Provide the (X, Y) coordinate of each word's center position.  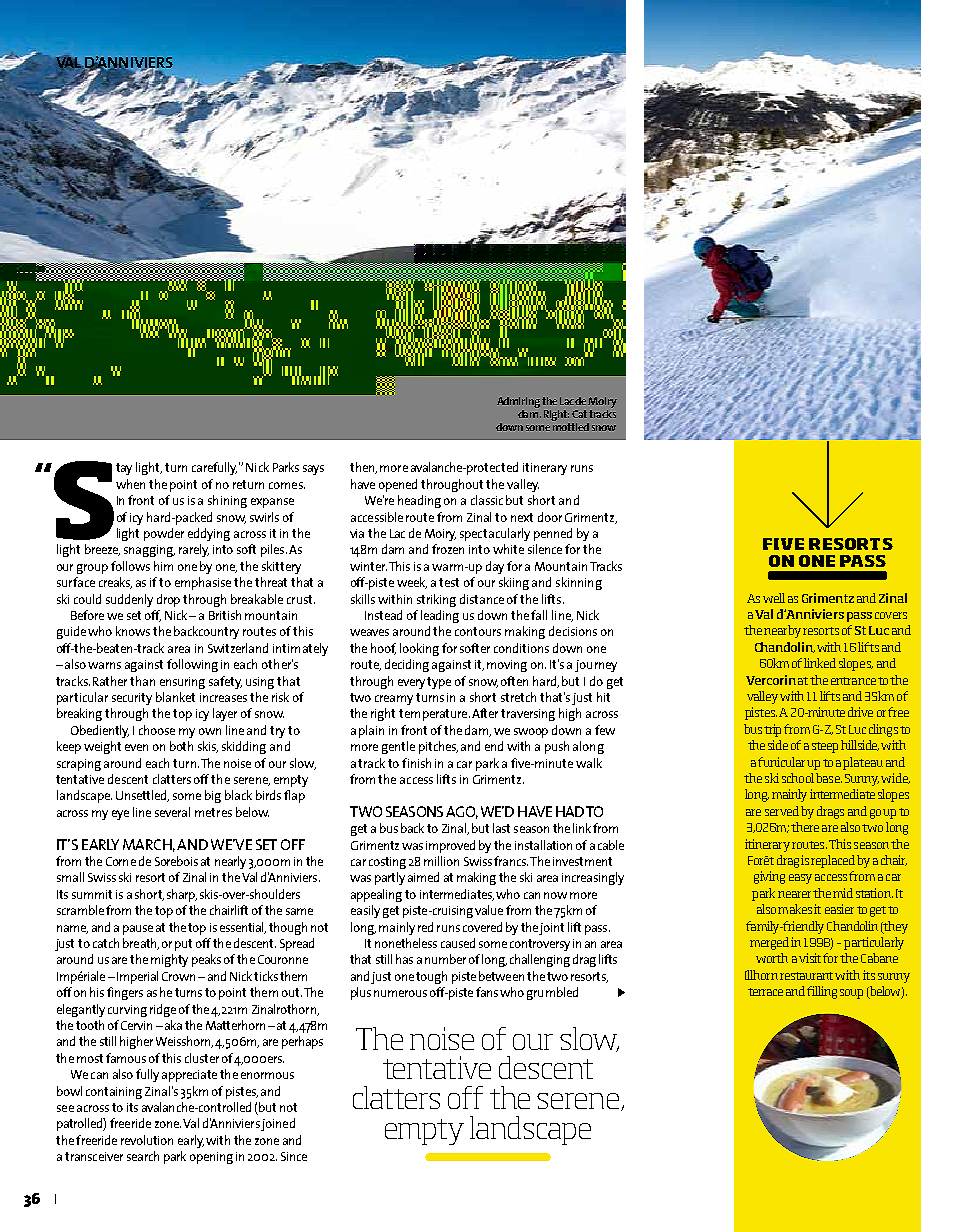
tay (124, 469)
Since (294, 1156)
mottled (571, 427)
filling (822, 992)
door (550, 517)
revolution (147, 1140)
